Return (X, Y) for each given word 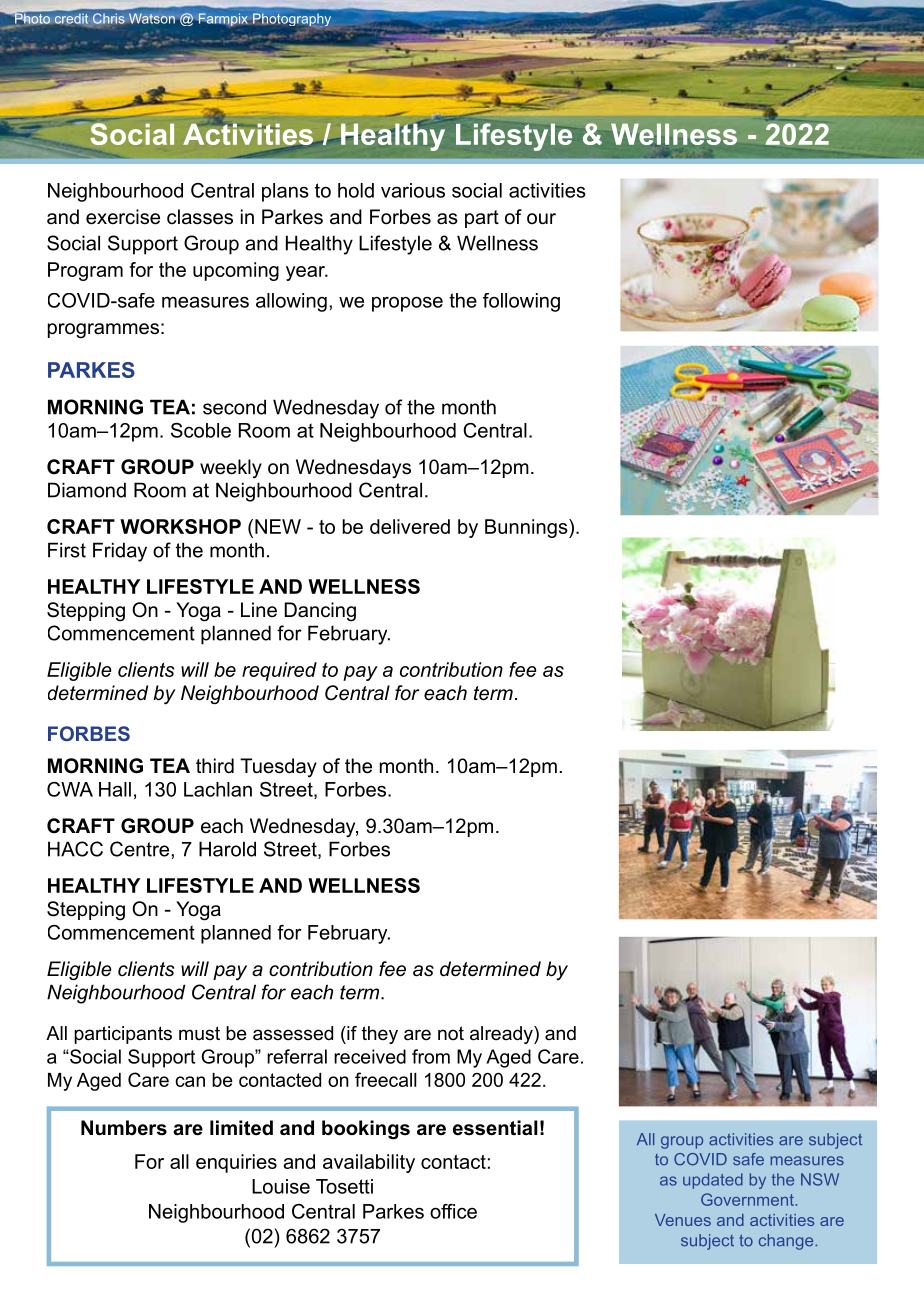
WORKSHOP (180, 526)
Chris (109, 18)
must (199, 1033)
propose (407, 304)
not (451, 1033)
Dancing (320, 612)
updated (713, 1181)
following (521, 302)
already (502, 1035)
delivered (410, 526)
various (413, 190)
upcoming (236, 271)
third (215, 765)
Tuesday (278, 768)
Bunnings (527, 528)
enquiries (236, 1163)
